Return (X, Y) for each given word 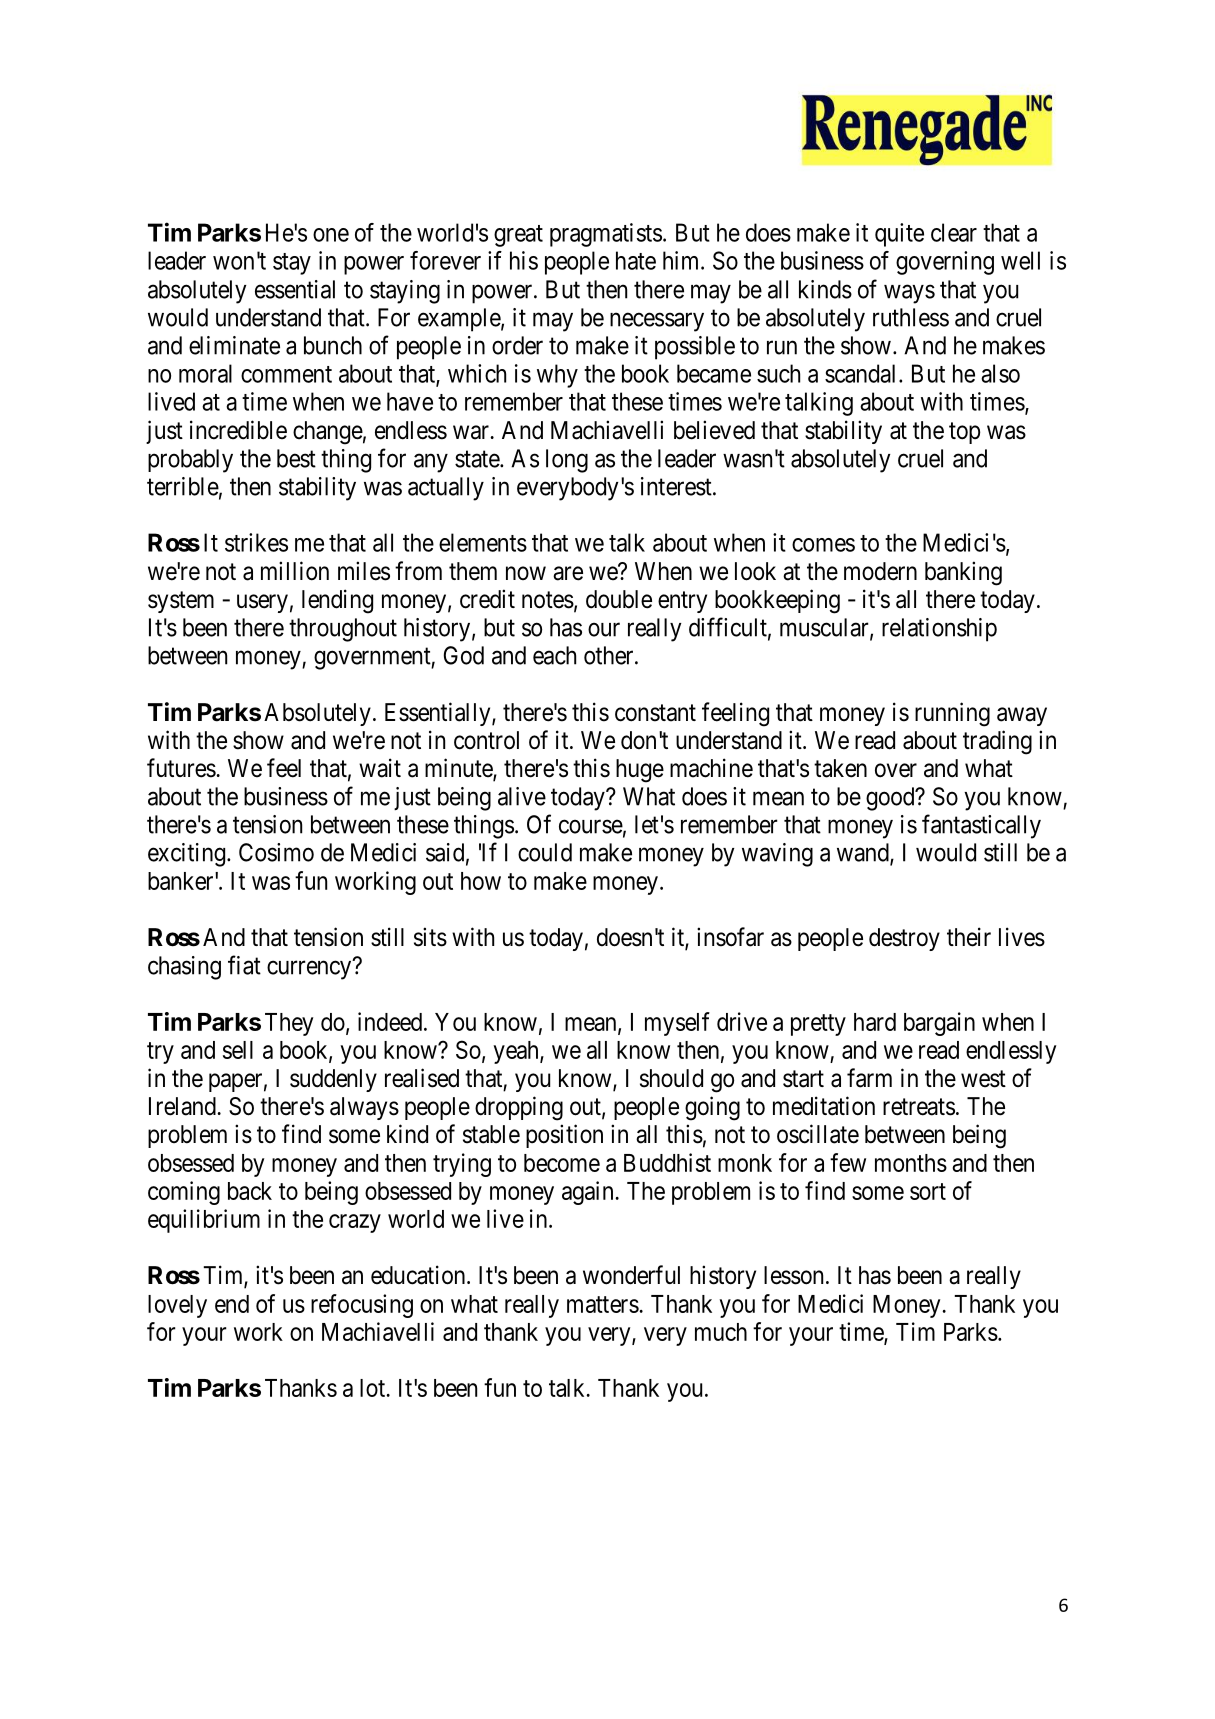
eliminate (234, 345)
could (545, 852)
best (296, 458)
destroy (904, 939)
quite (899, 235)
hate (636, 260)
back (250, 1191)
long (567, 461)
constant (655, 713)
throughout (343, 630)
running (952, 714)
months (911, 1163)
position (564, 1136)
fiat (244, 965)
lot (374, 1388)
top (964, 433)
